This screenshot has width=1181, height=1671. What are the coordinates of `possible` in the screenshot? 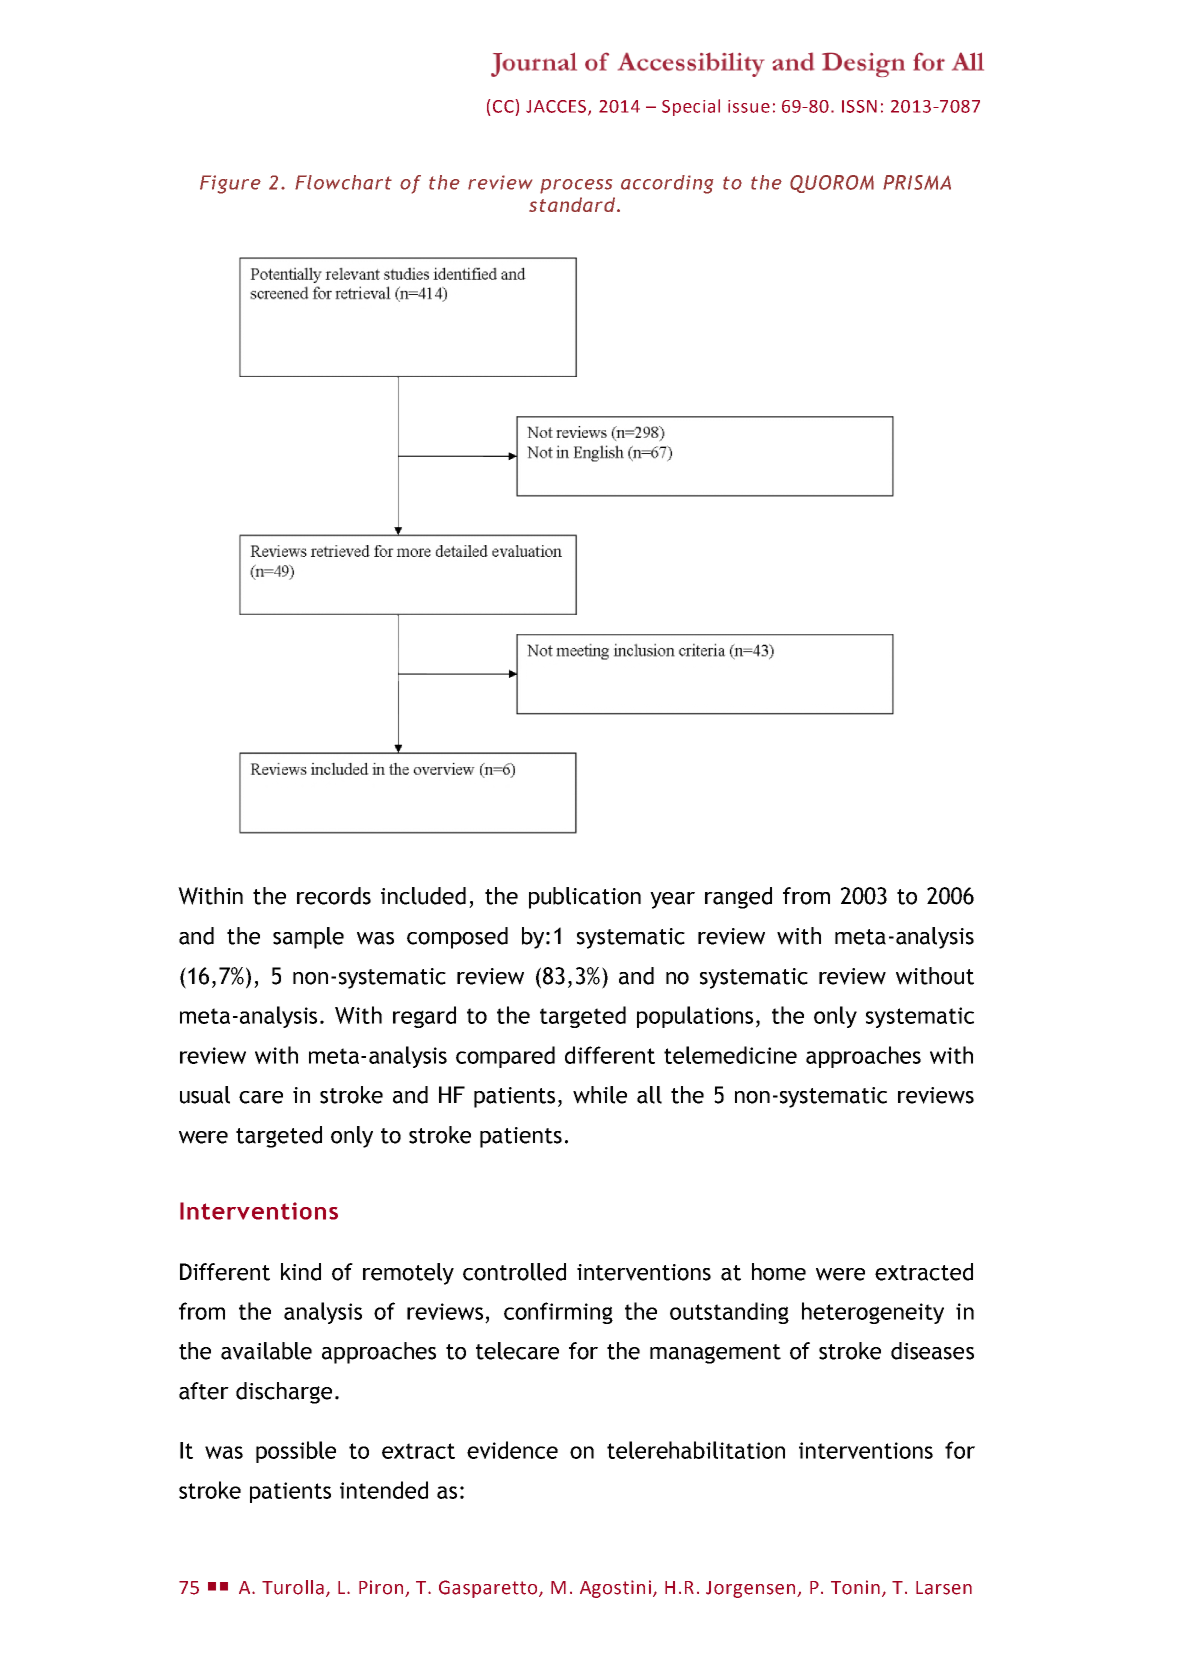 It's located at (296, 1452).
